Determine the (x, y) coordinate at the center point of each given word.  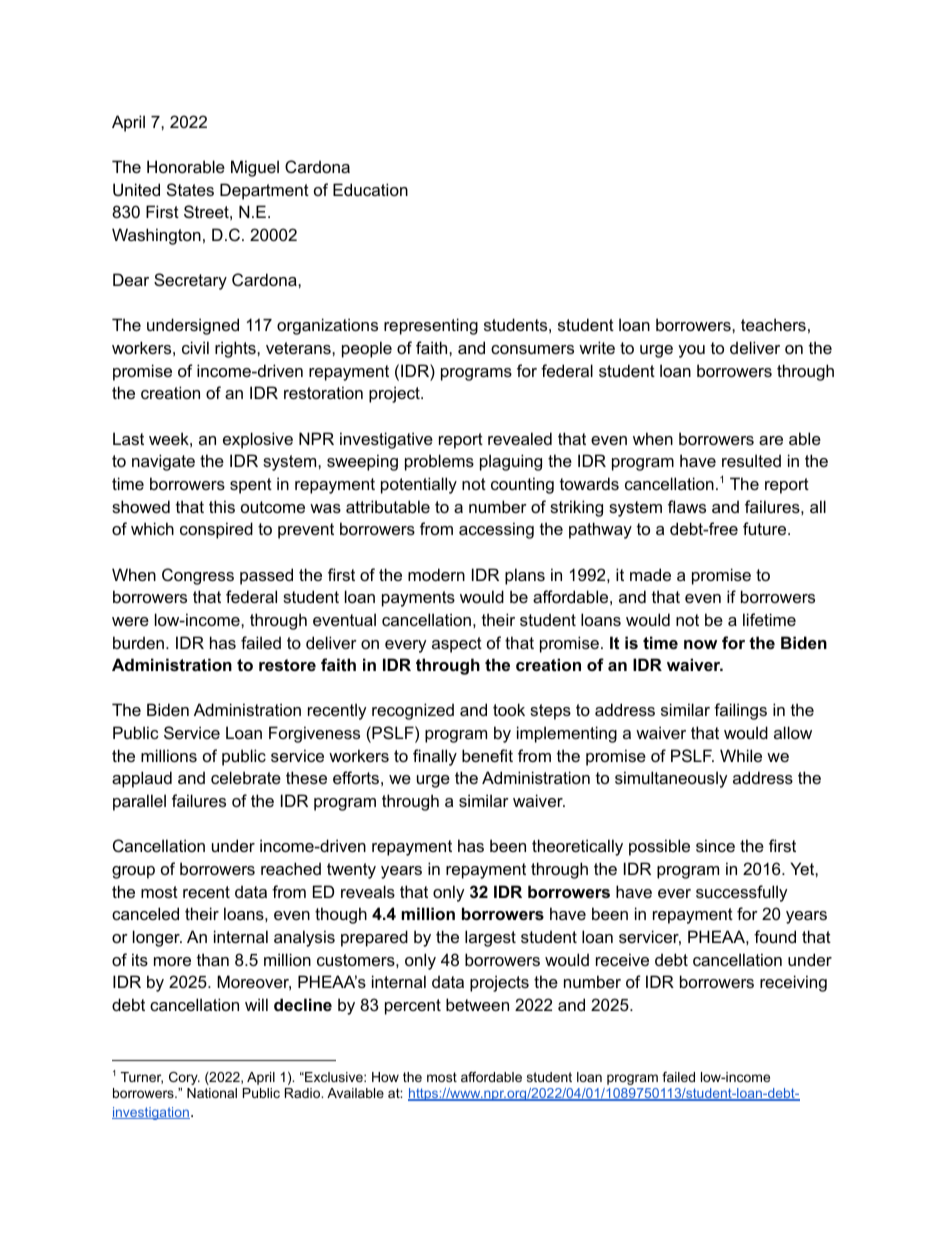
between (477, 1004)
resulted (751, 460)
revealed (520, 438)
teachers (773, 324)
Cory (184, 1078)
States (190, 189)
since (715, 845)
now (700, 644)
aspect (457, 645)
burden (140, 642)
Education (370, 189)
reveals (368, 891)
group (133, 872)
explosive (258, 440)
